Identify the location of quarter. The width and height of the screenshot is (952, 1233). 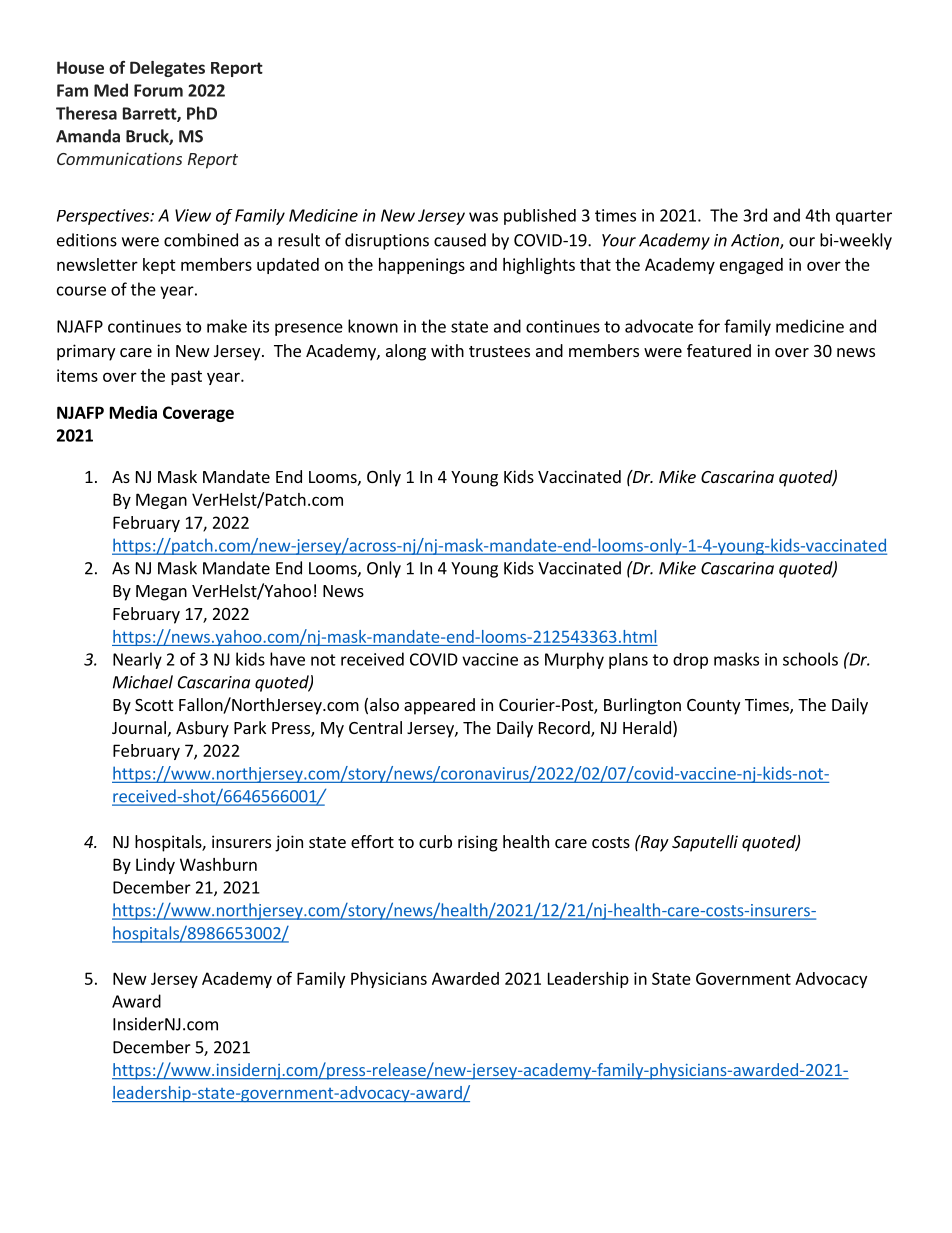
(864, 217).
